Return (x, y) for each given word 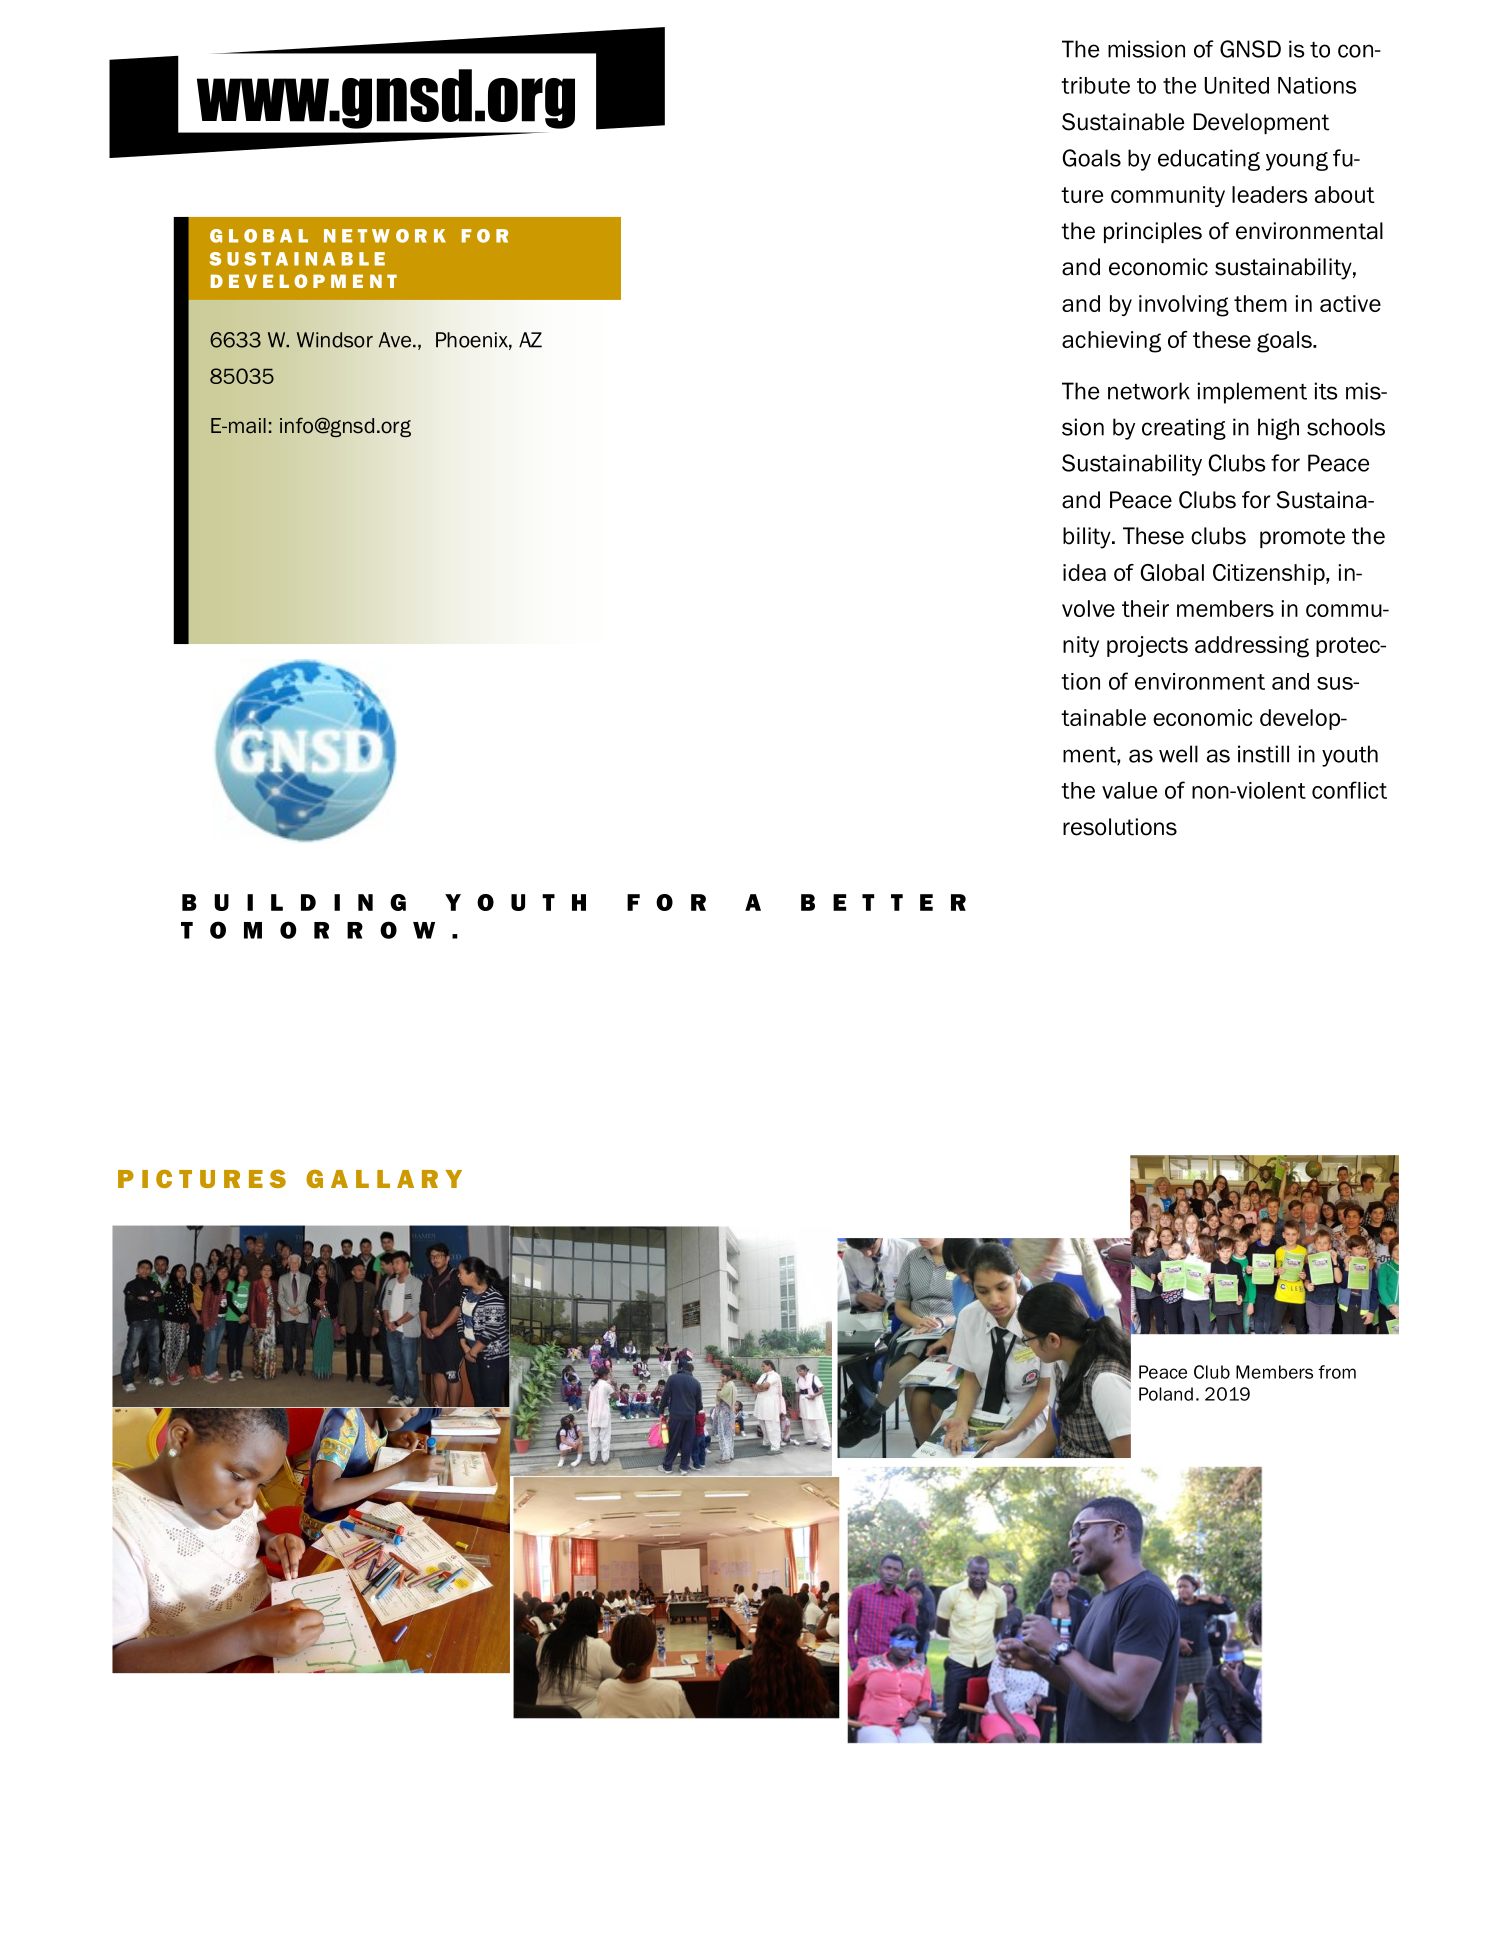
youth (1350, 756)
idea (1084, 572)
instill (1263, 754)
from (1337, 1372)
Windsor (335, 340)
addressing (1252, 647)
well (1178, 754)
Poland (1166, 1394)
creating (1184, 429)
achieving (1111, 342)
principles (1153, 232)
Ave (396, 340)
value (1129, 790)
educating (1209, 160)
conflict (1349, 790)
